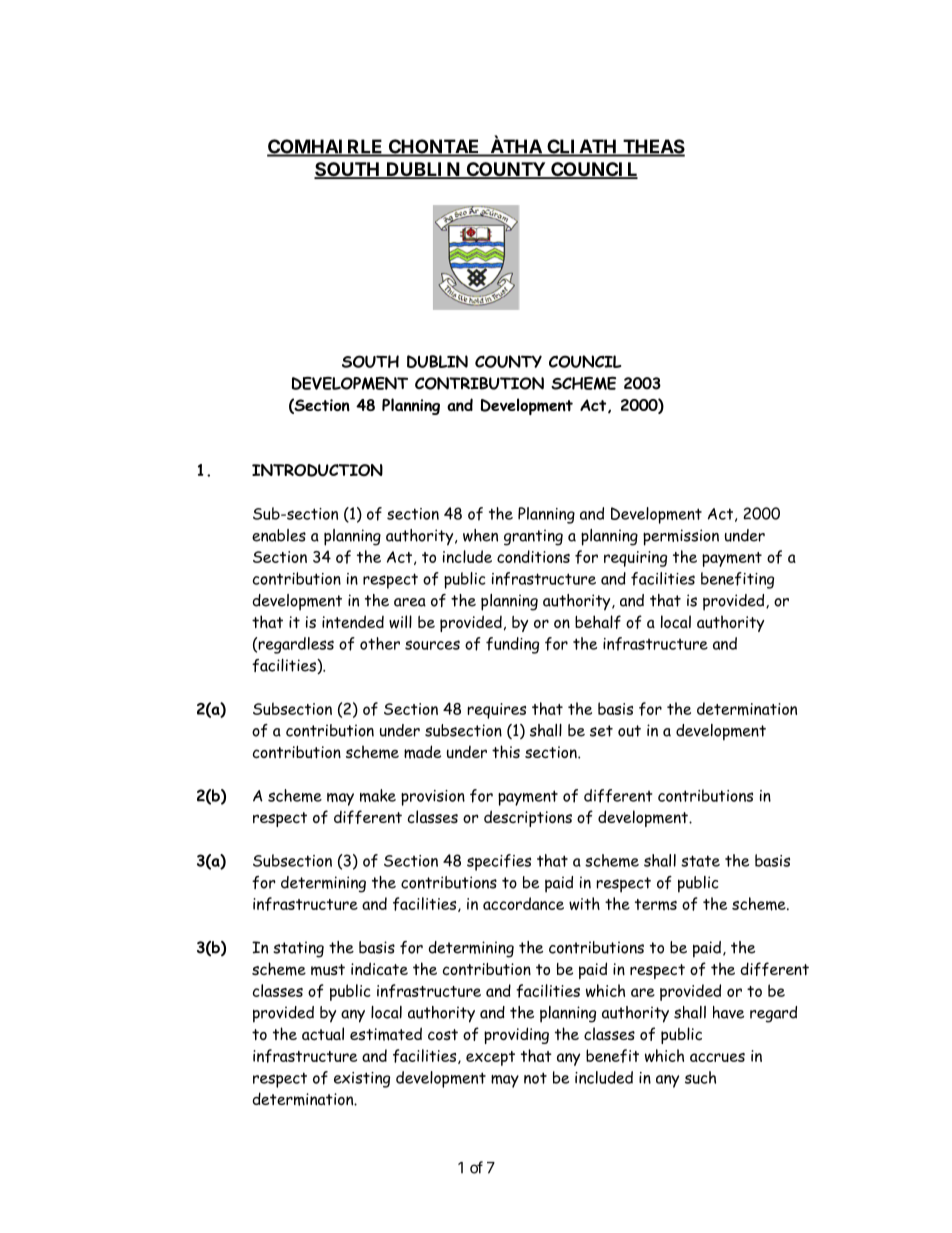  What do you see at coordinates (317, 470) in the image?
I see `INTRODUCTION` at bounding box center [317, 470].
